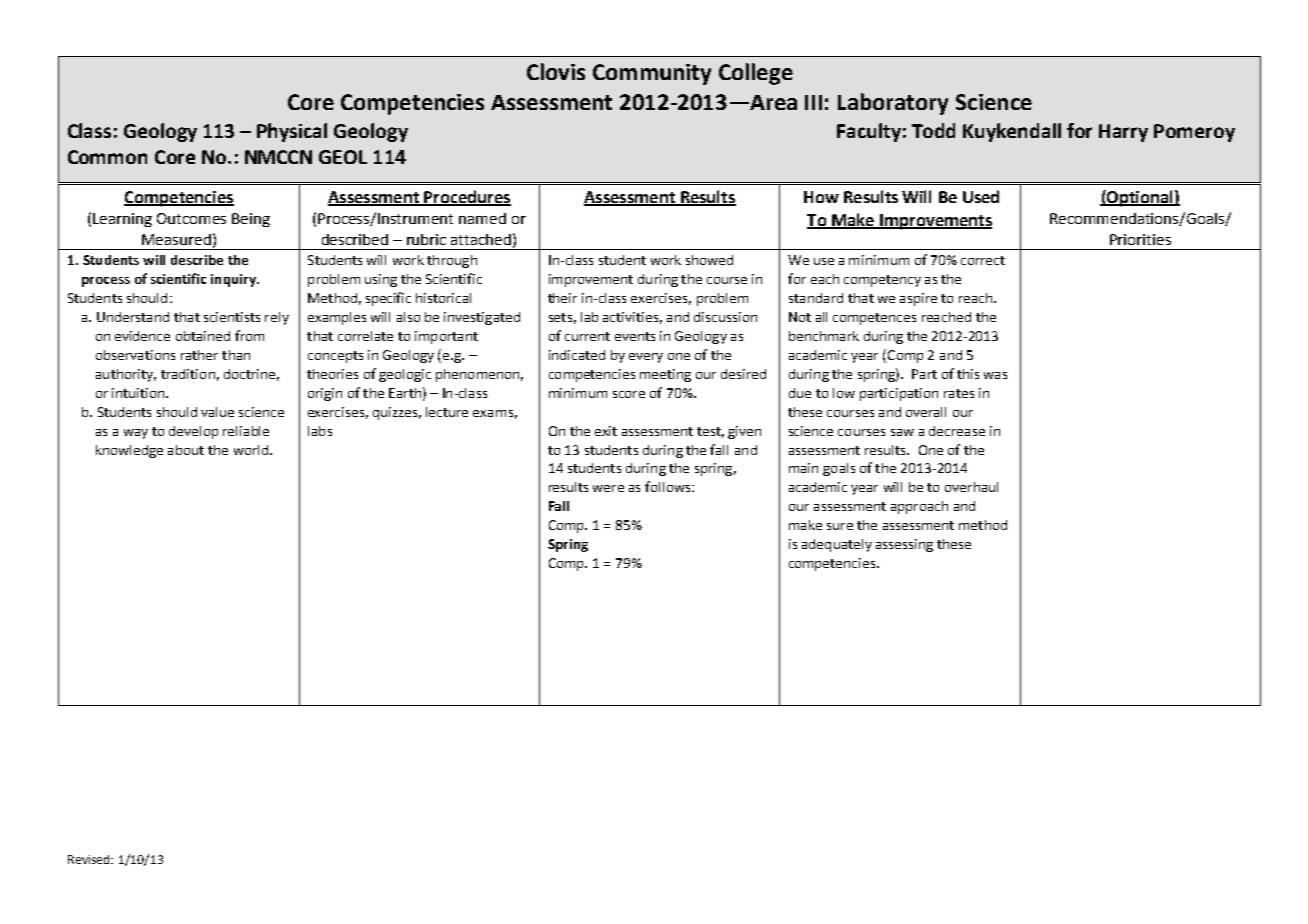 The height and width of the image is (924, 1308). I want to click on Harry, so click(1123, 133).
